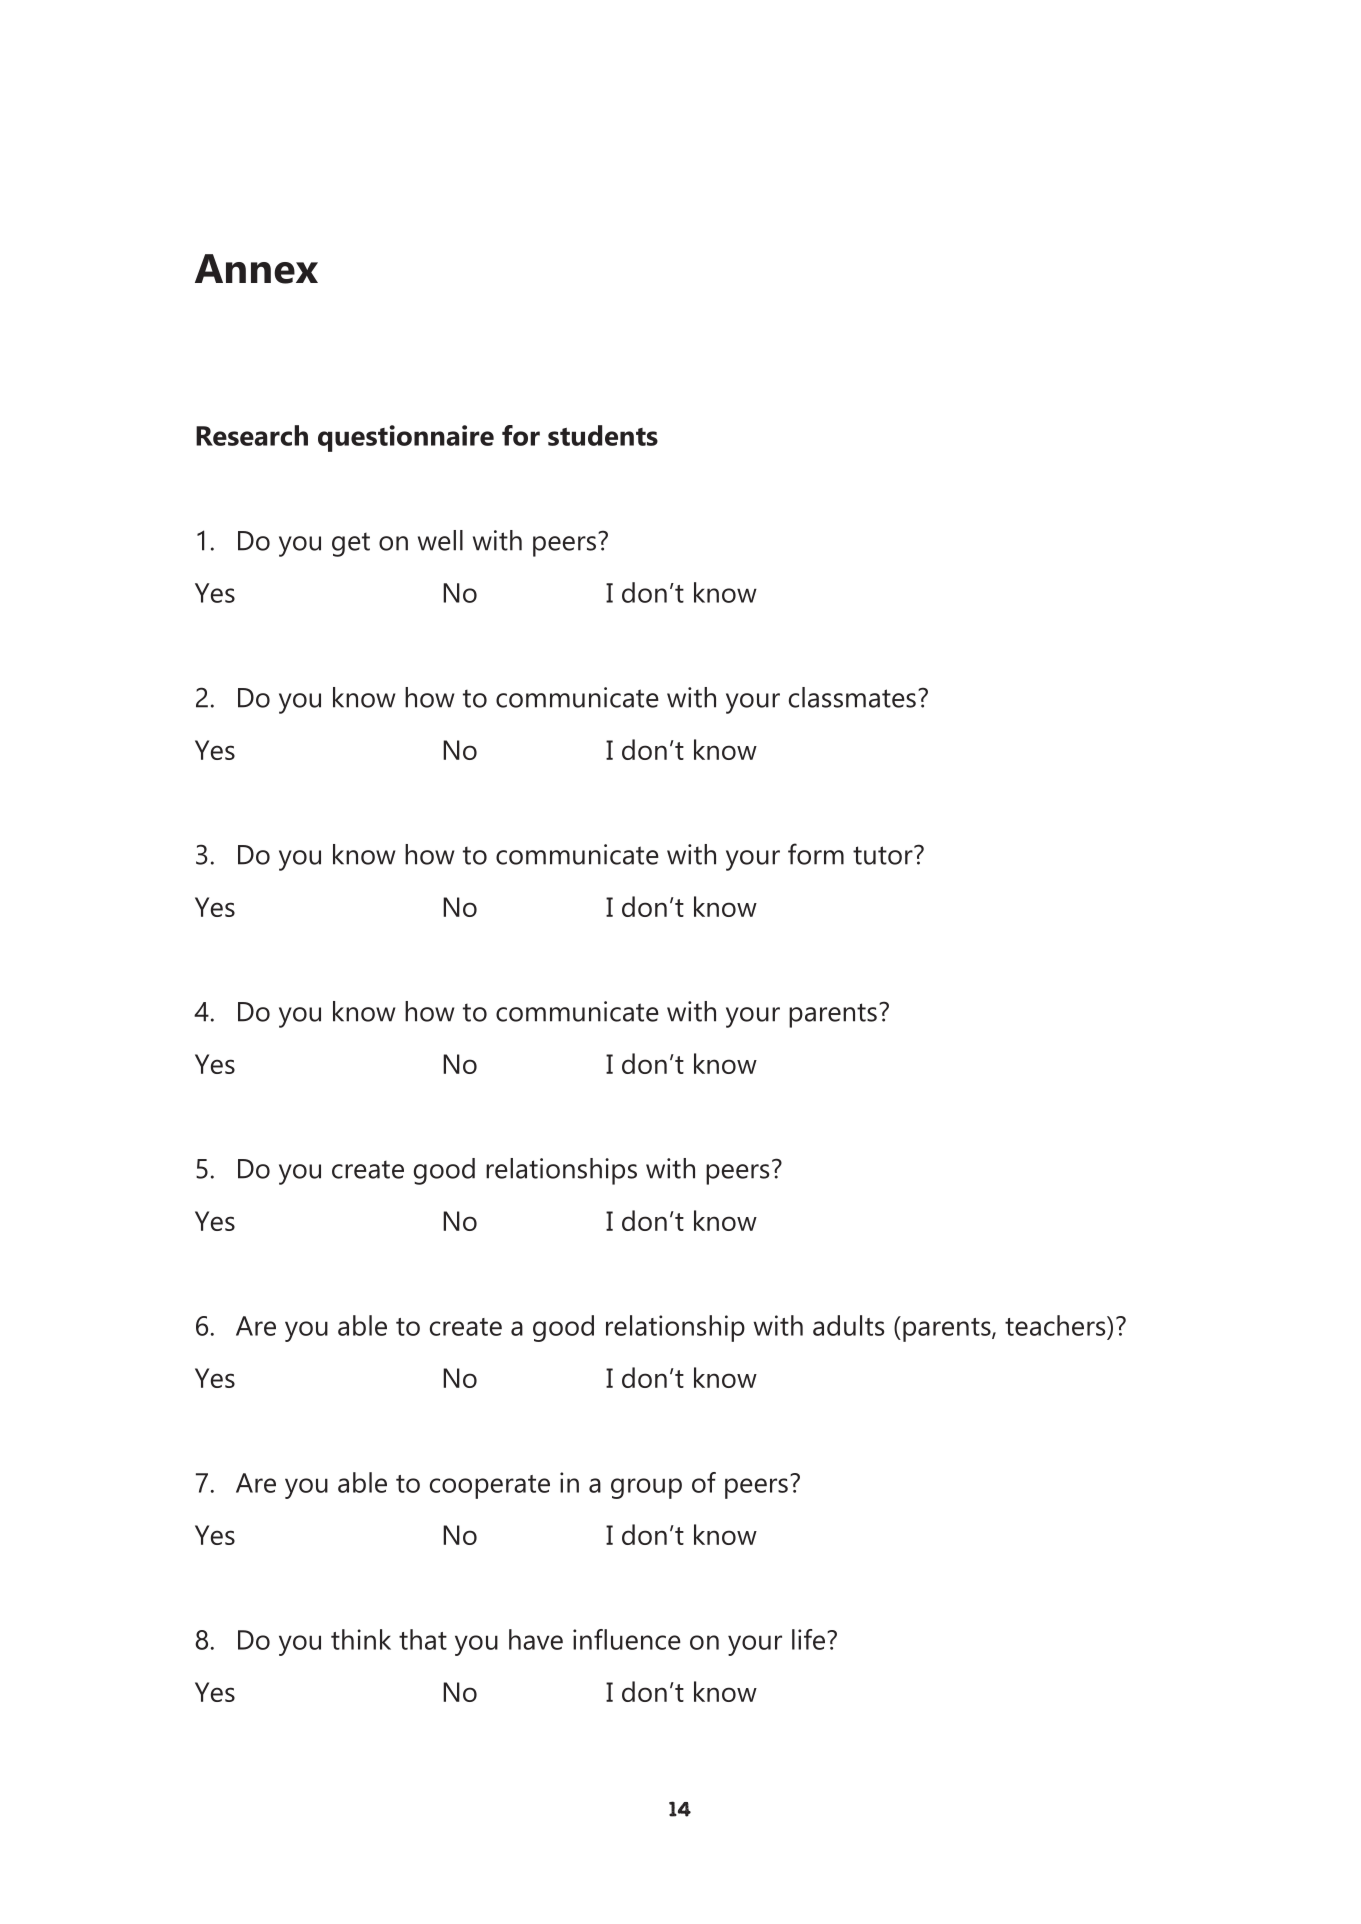 This image has height=1924, width=1361. Describe the element at coordinates (816, 854) in the image. I see `form` at that location.
